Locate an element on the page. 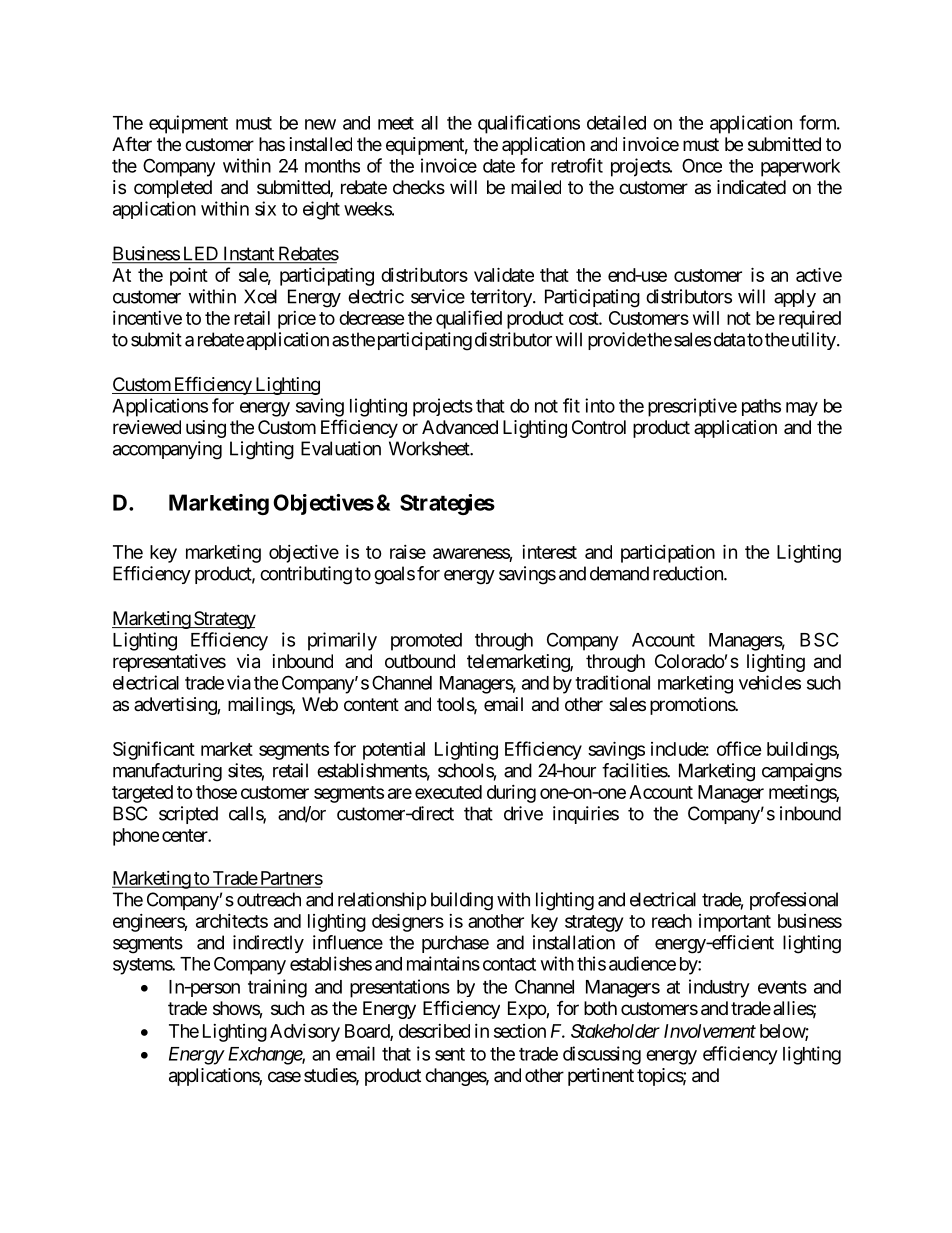 This image has height=1233, width=952. campaigns is located at coordinates (802, 772).
